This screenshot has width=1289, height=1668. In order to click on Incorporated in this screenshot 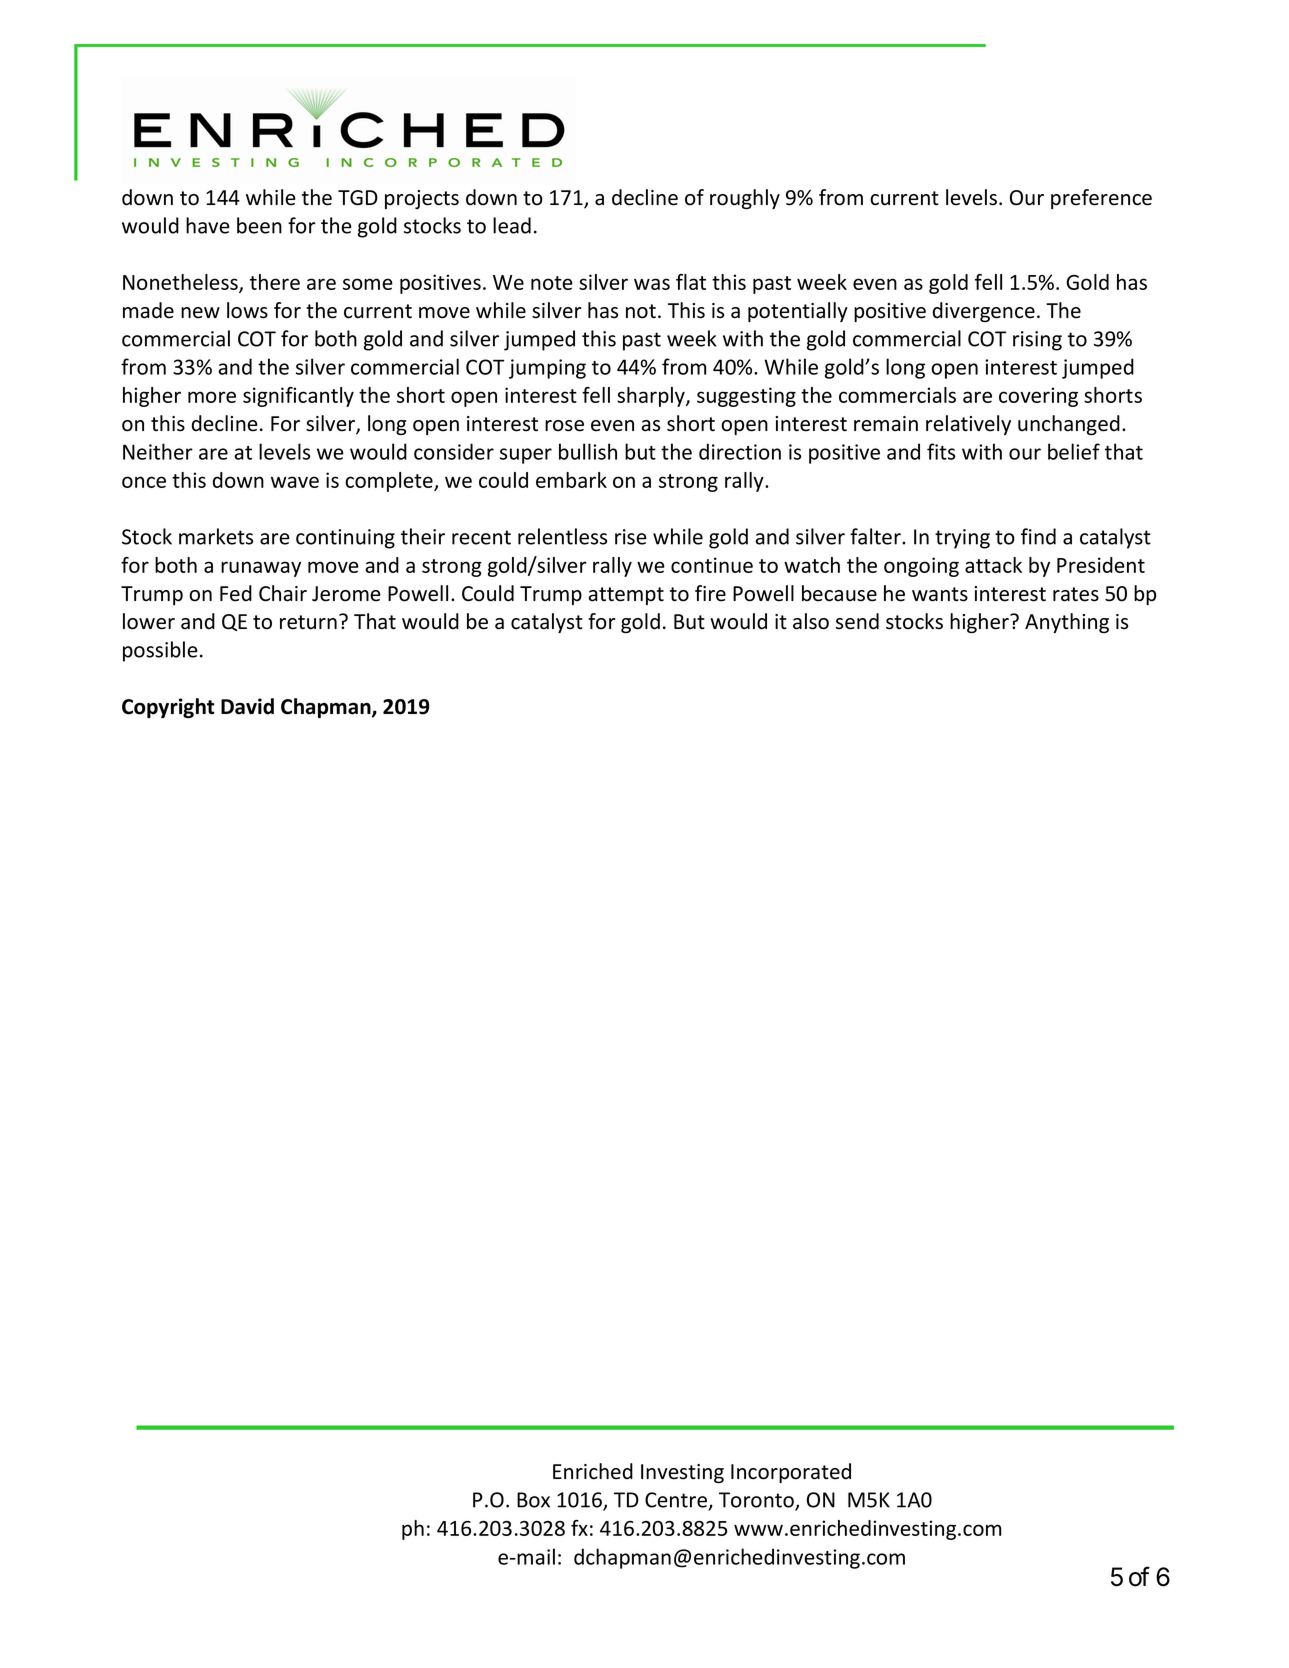, I will do `click(791, 1473)`.
